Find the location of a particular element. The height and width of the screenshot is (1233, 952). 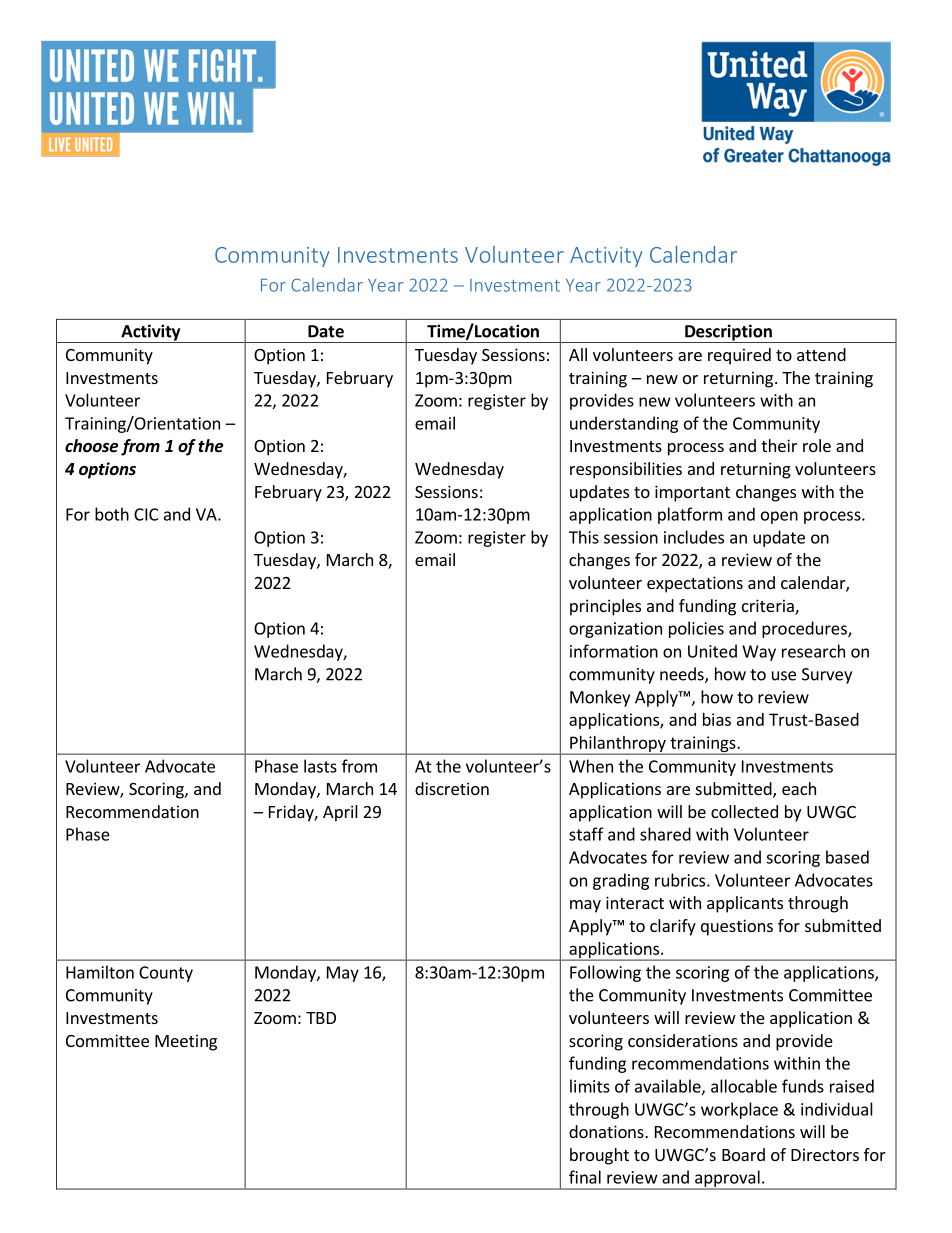

choose is located at coordinates (91, 446).
